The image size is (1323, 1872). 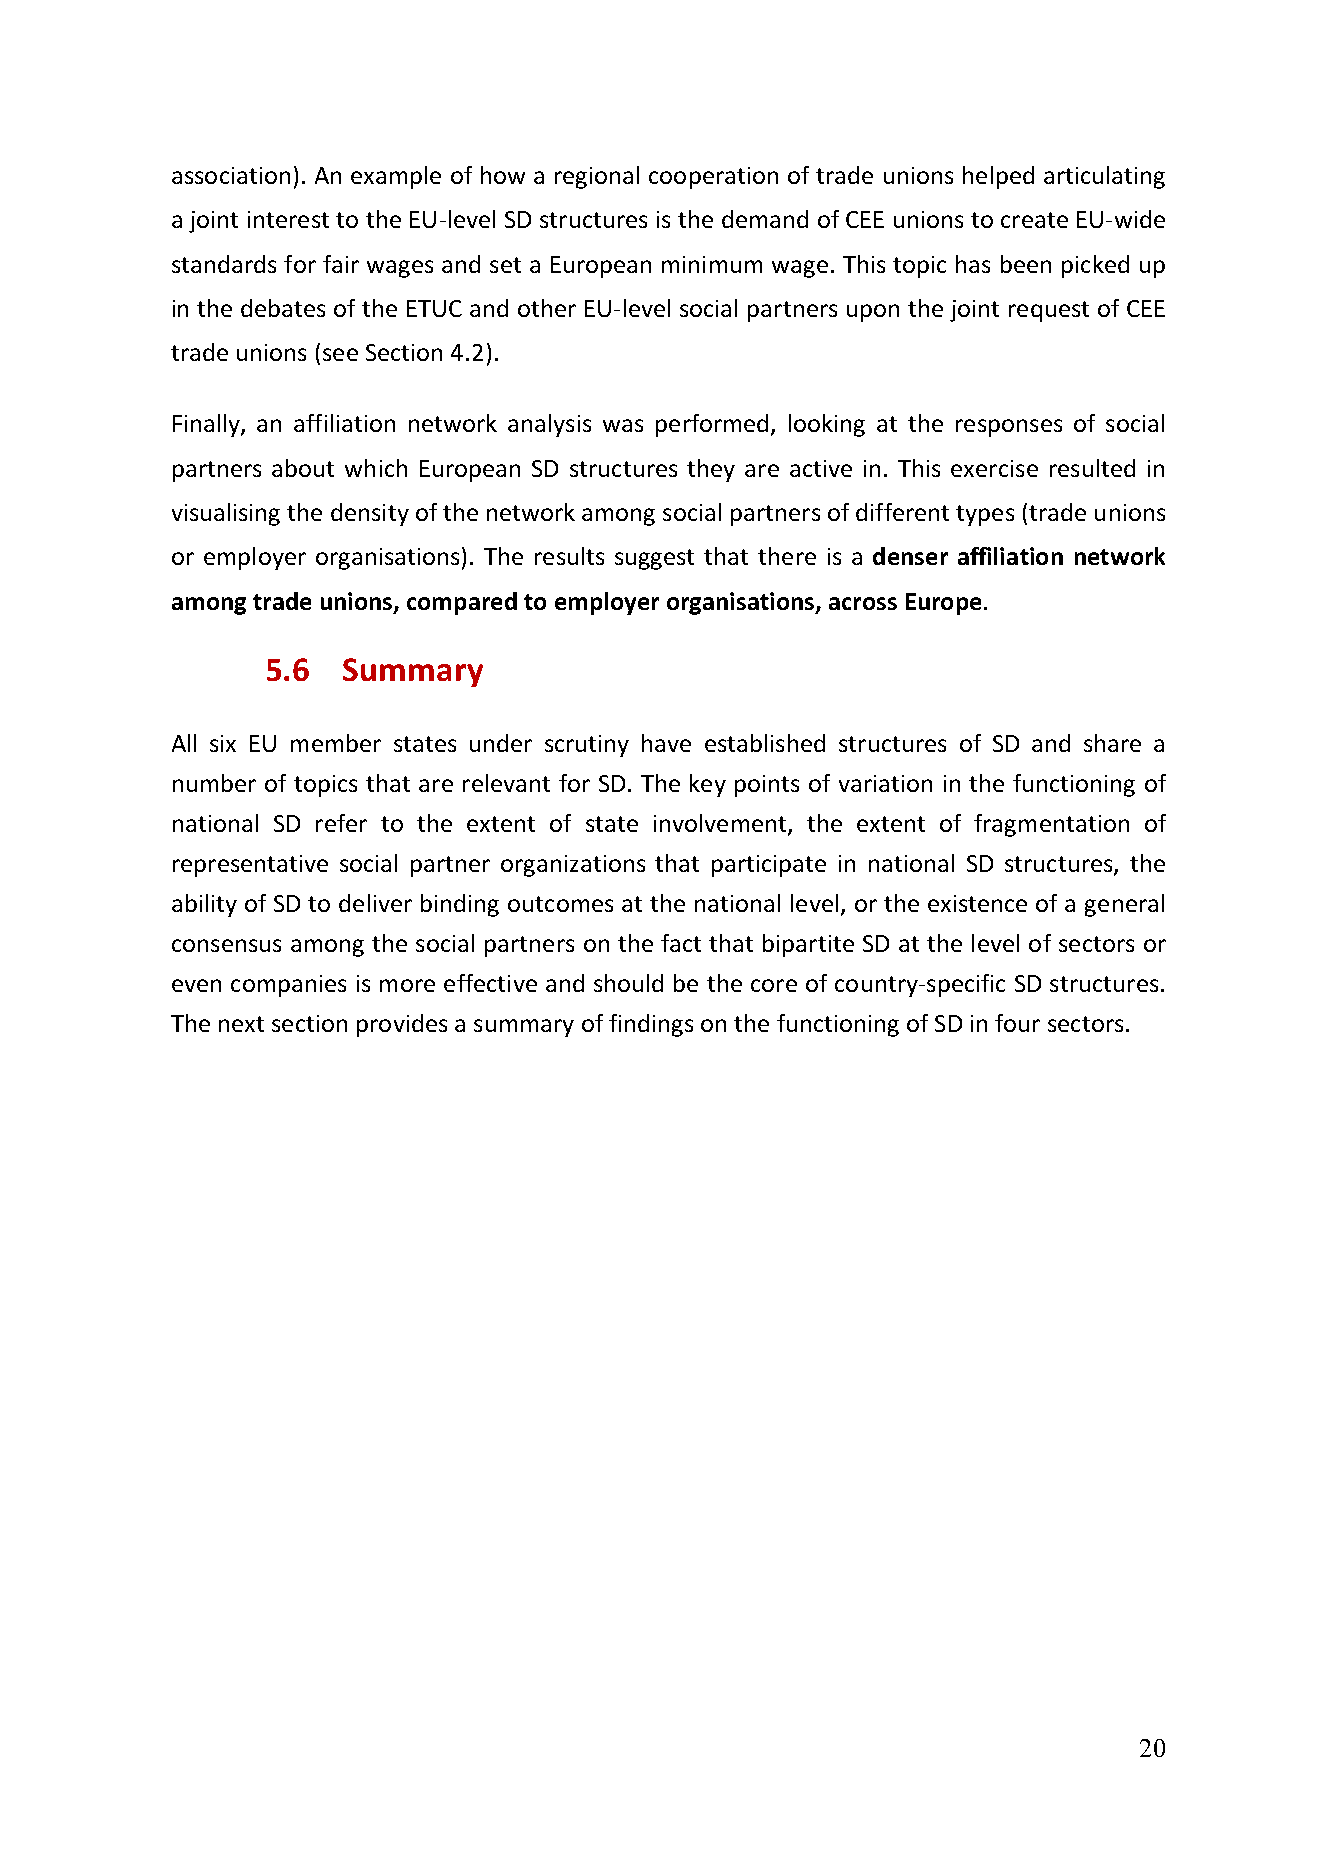 I want to click on compared, so click(x=462, y=603).
